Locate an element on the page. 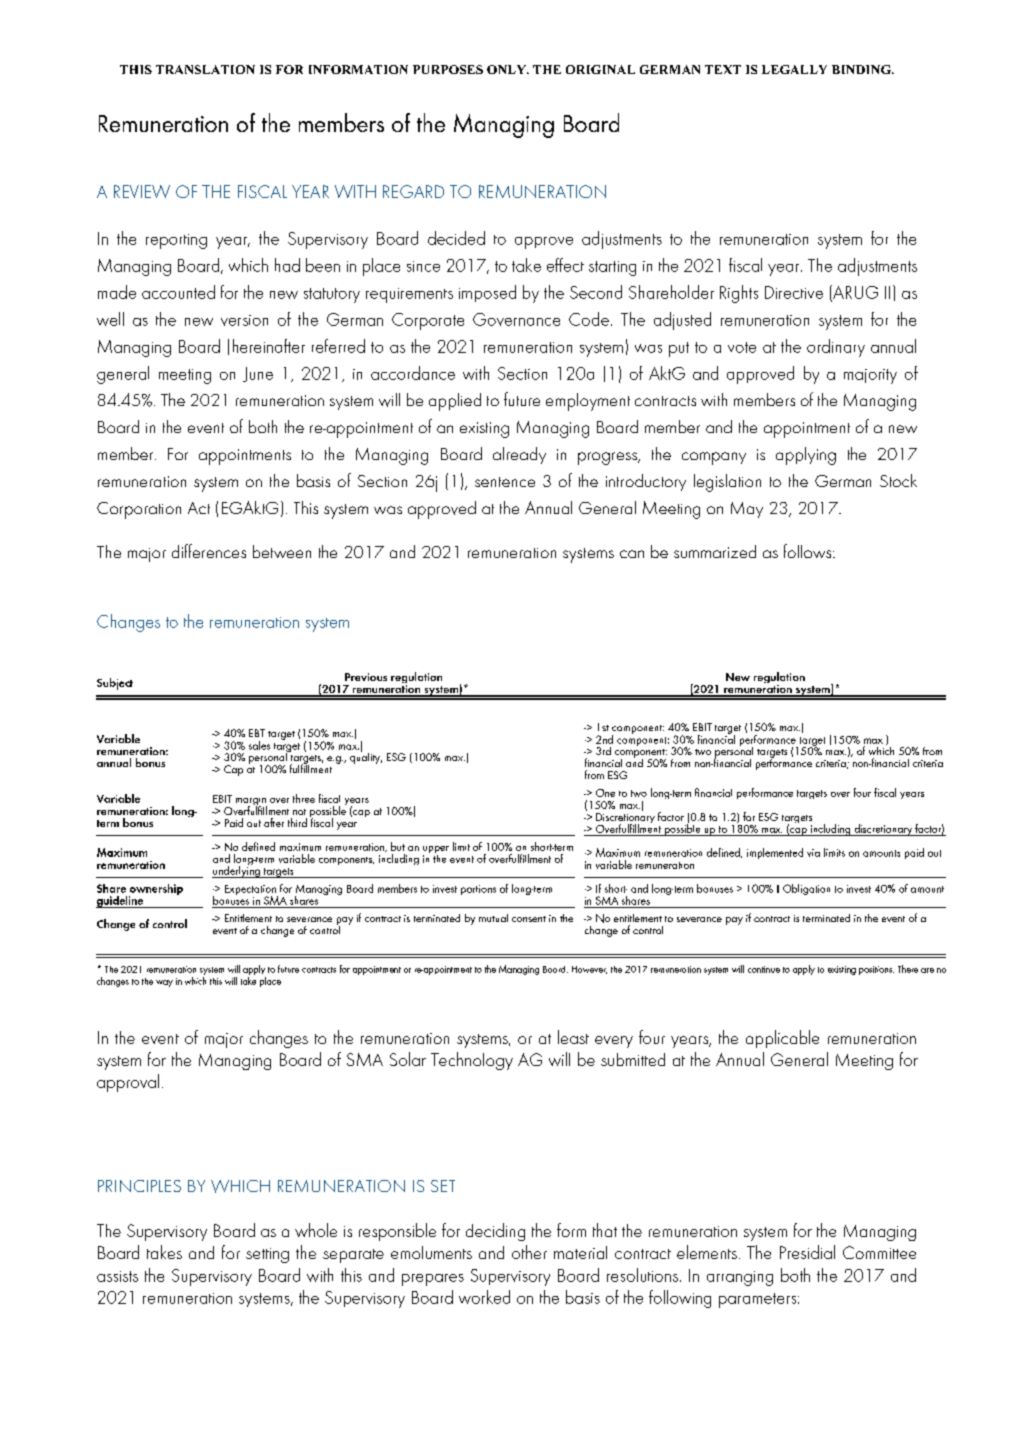 This document has width=1014, height=1435. setting is located at coordinates (267, 1255).
